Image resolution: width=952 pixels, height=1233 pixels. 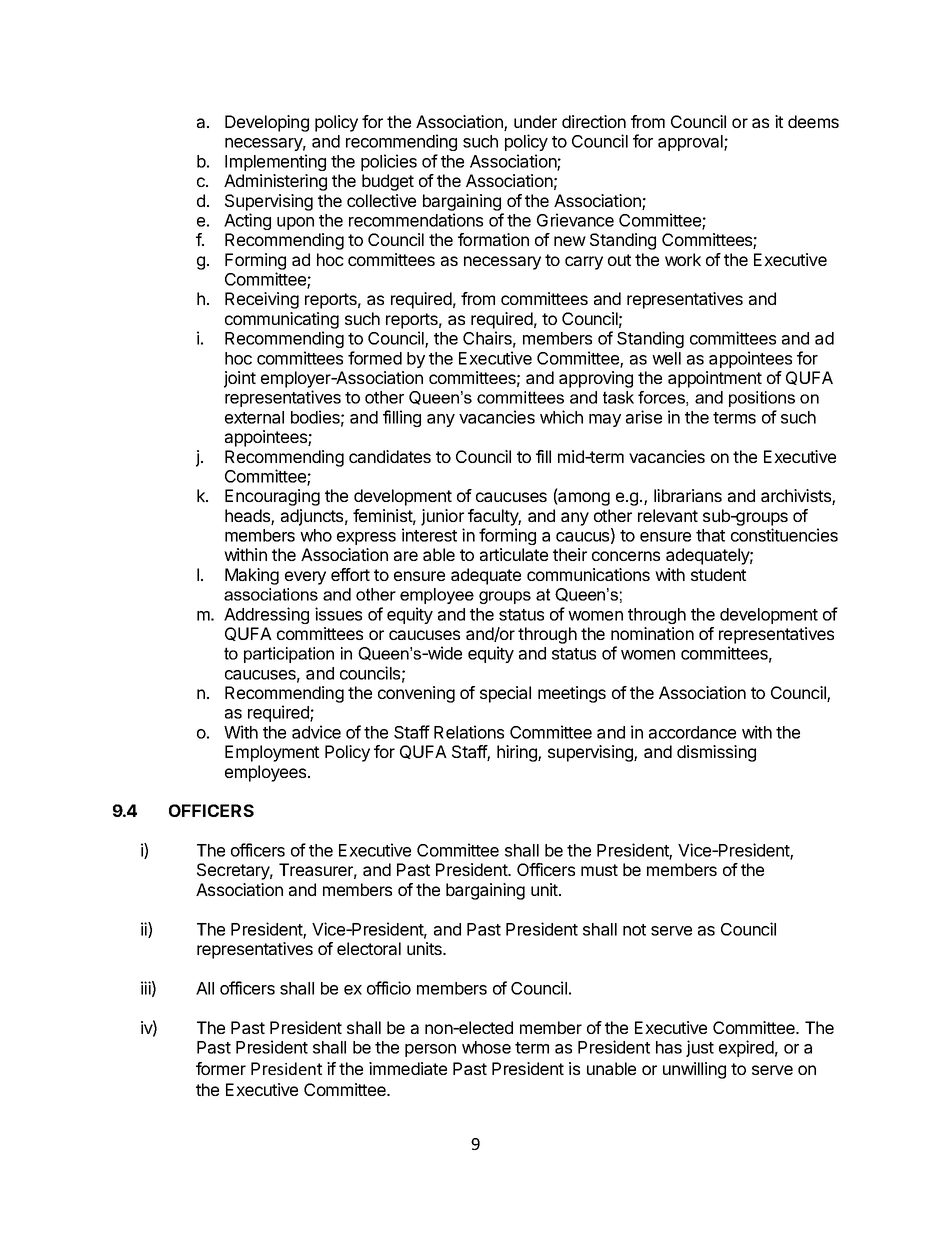 I want to click on whose, so click(x=486, y=1047).
